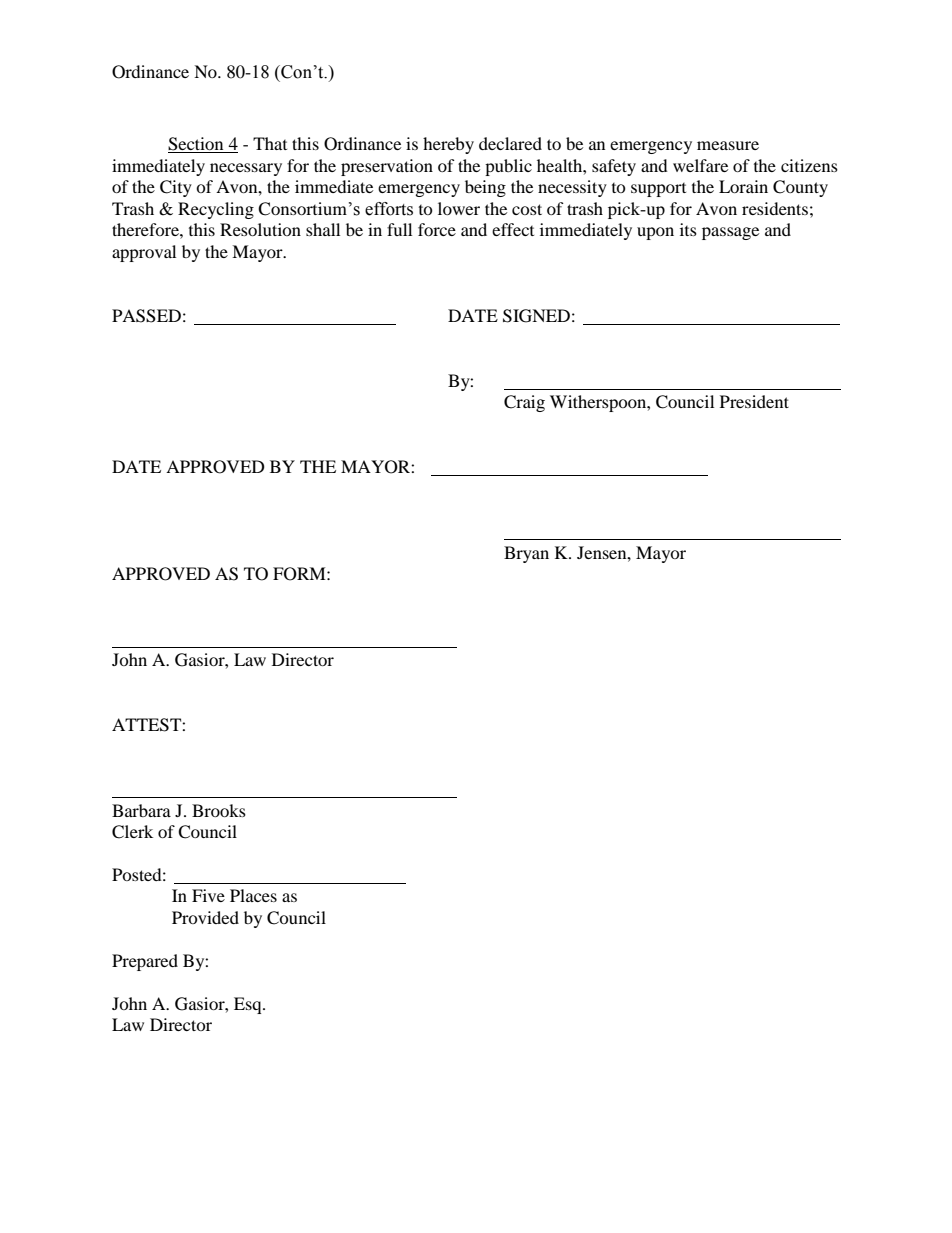 This page has height=1233, width=952. I want to click on Five, so click(208, 895).
